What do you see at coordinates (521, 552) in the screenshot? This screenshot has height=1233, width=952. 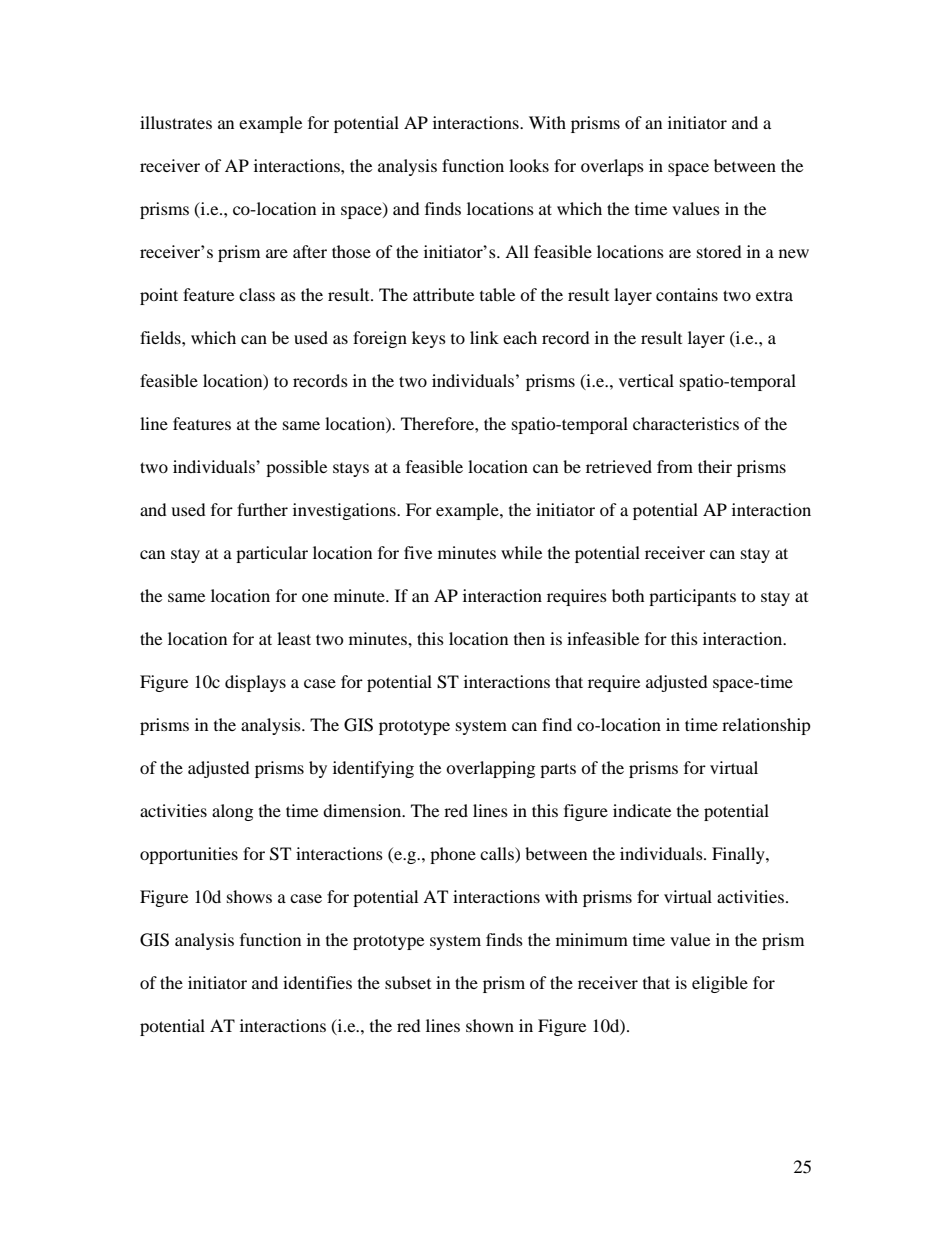 I see `while` at bounding box center [521, 552].
